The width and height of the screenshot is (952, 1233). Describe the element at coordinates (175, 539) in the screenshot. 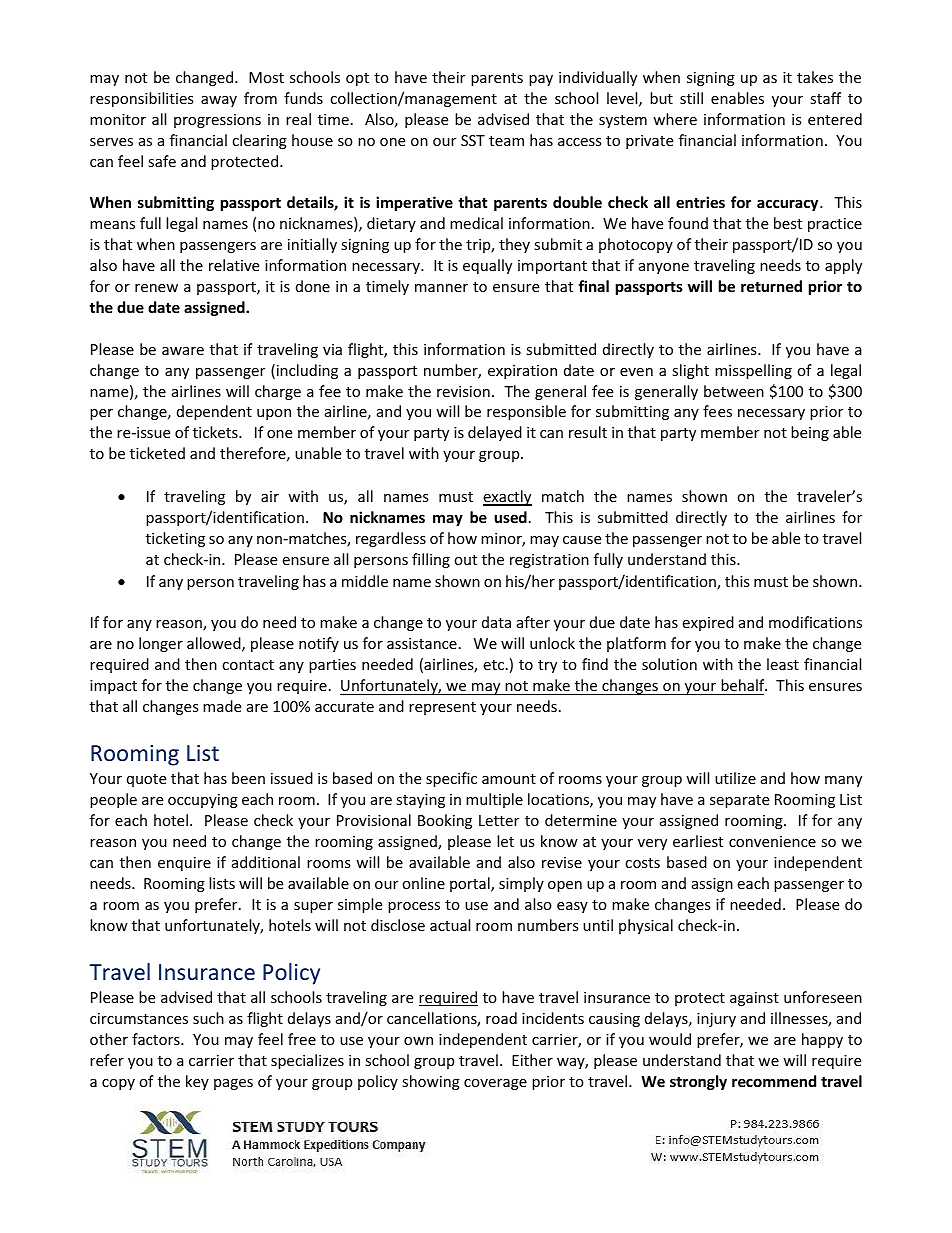

I see `ticketing` at that location.
